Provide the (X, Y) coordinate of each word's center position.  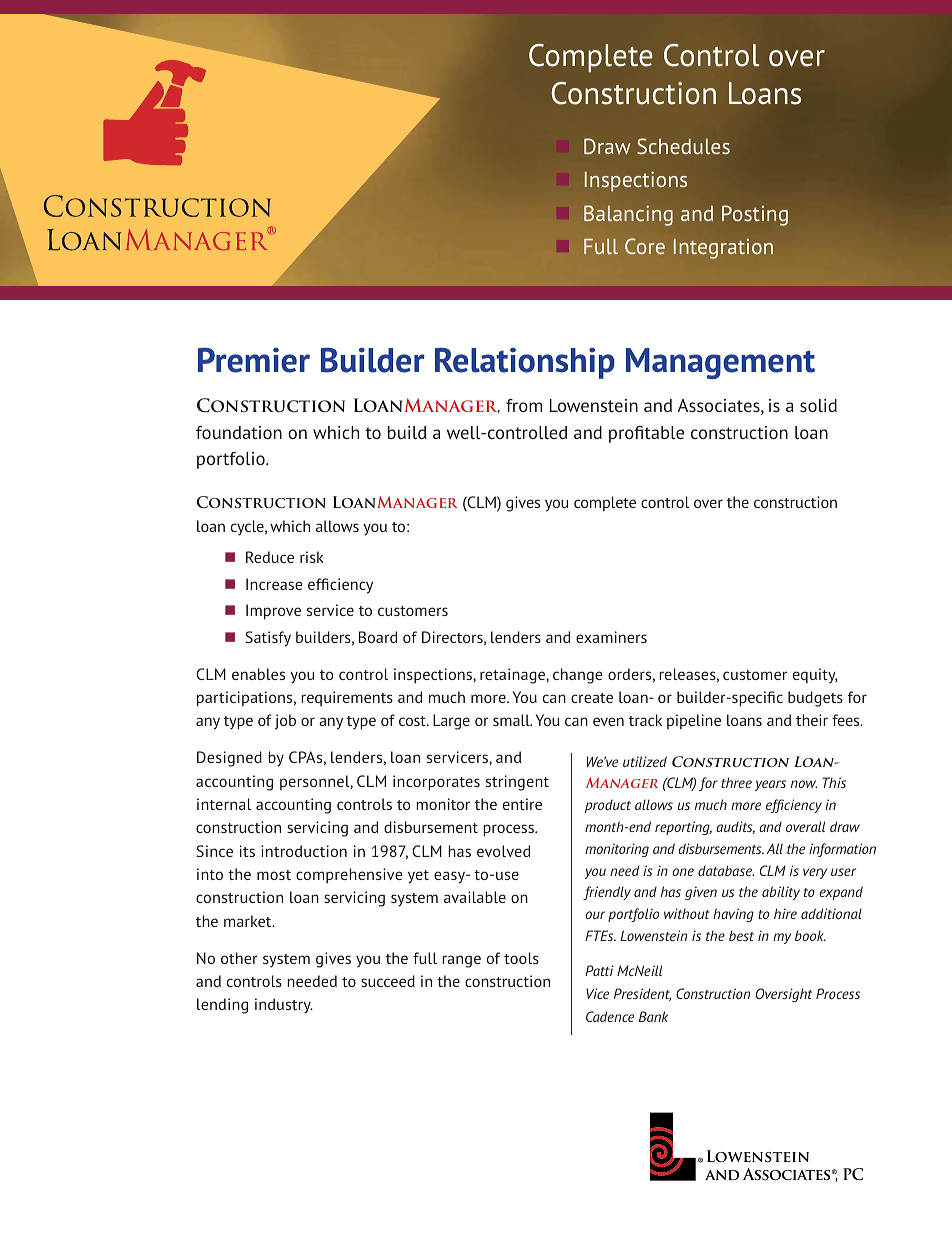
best (741, 935)
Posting (755, 215)
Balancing (628, 215)
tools (521, 958)
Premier (254, 360)
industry (284, 1006)
